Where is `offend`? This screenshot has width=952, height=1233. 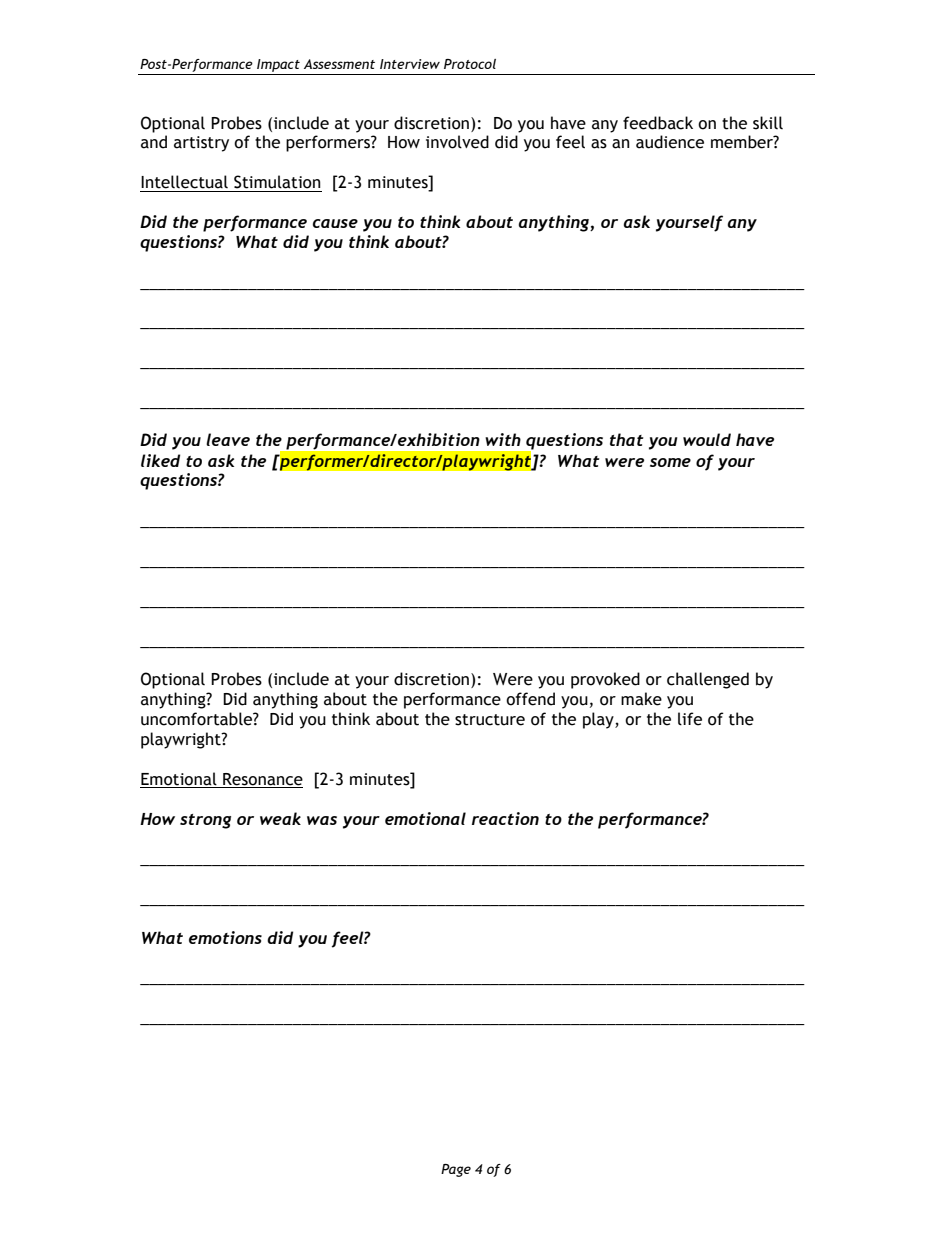
offend is located at coordinates (530, 699).
